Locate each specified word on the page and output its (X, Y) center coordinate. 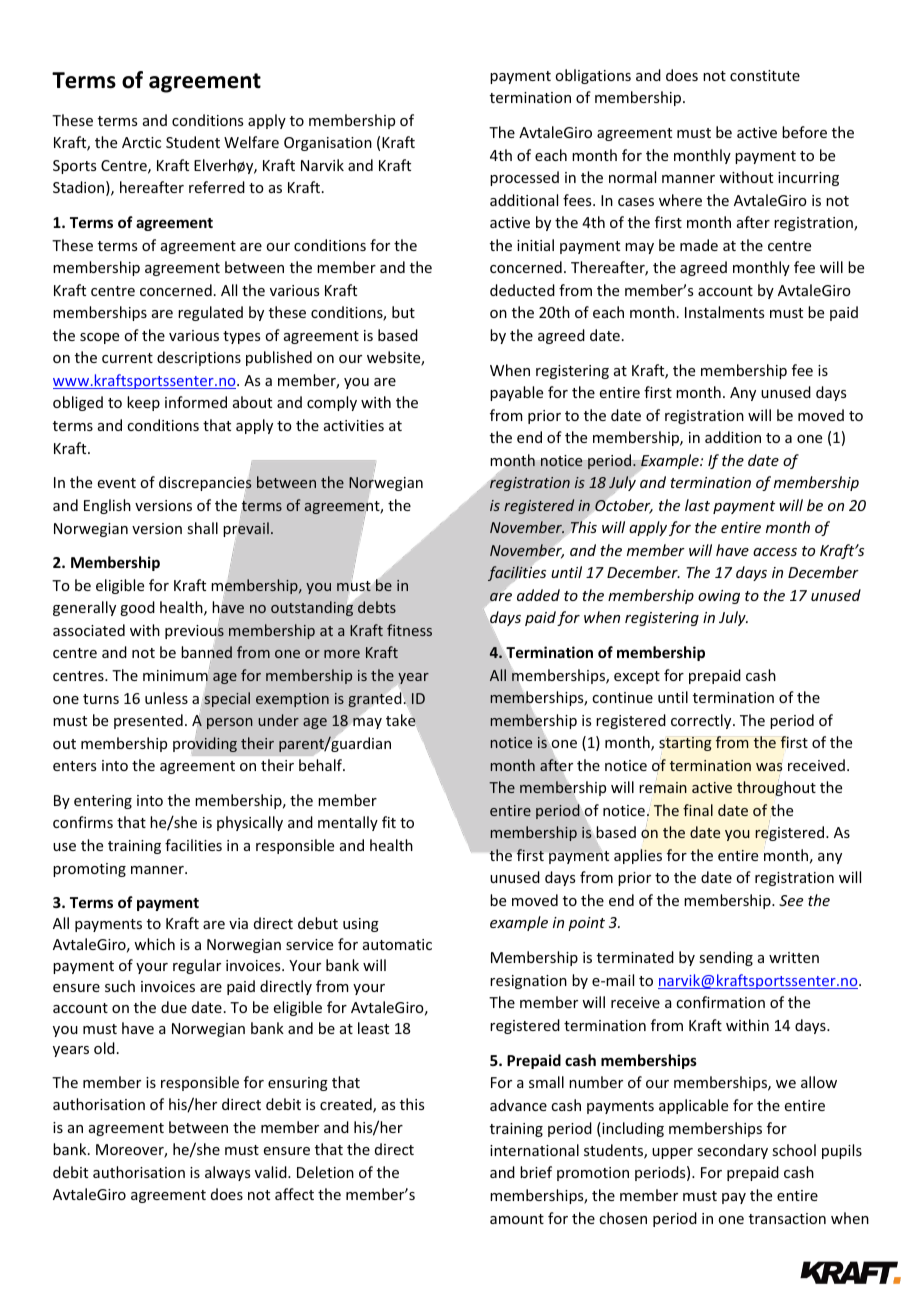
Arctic (141, 142)
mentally (348, 823)
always (227, 1173)
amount (517, 1219)
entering (103, 802)
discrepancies (205, 483)
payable (516, 393)
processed (524, 178)
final (698, 810)
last (697, 505)
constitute (765, 75)
